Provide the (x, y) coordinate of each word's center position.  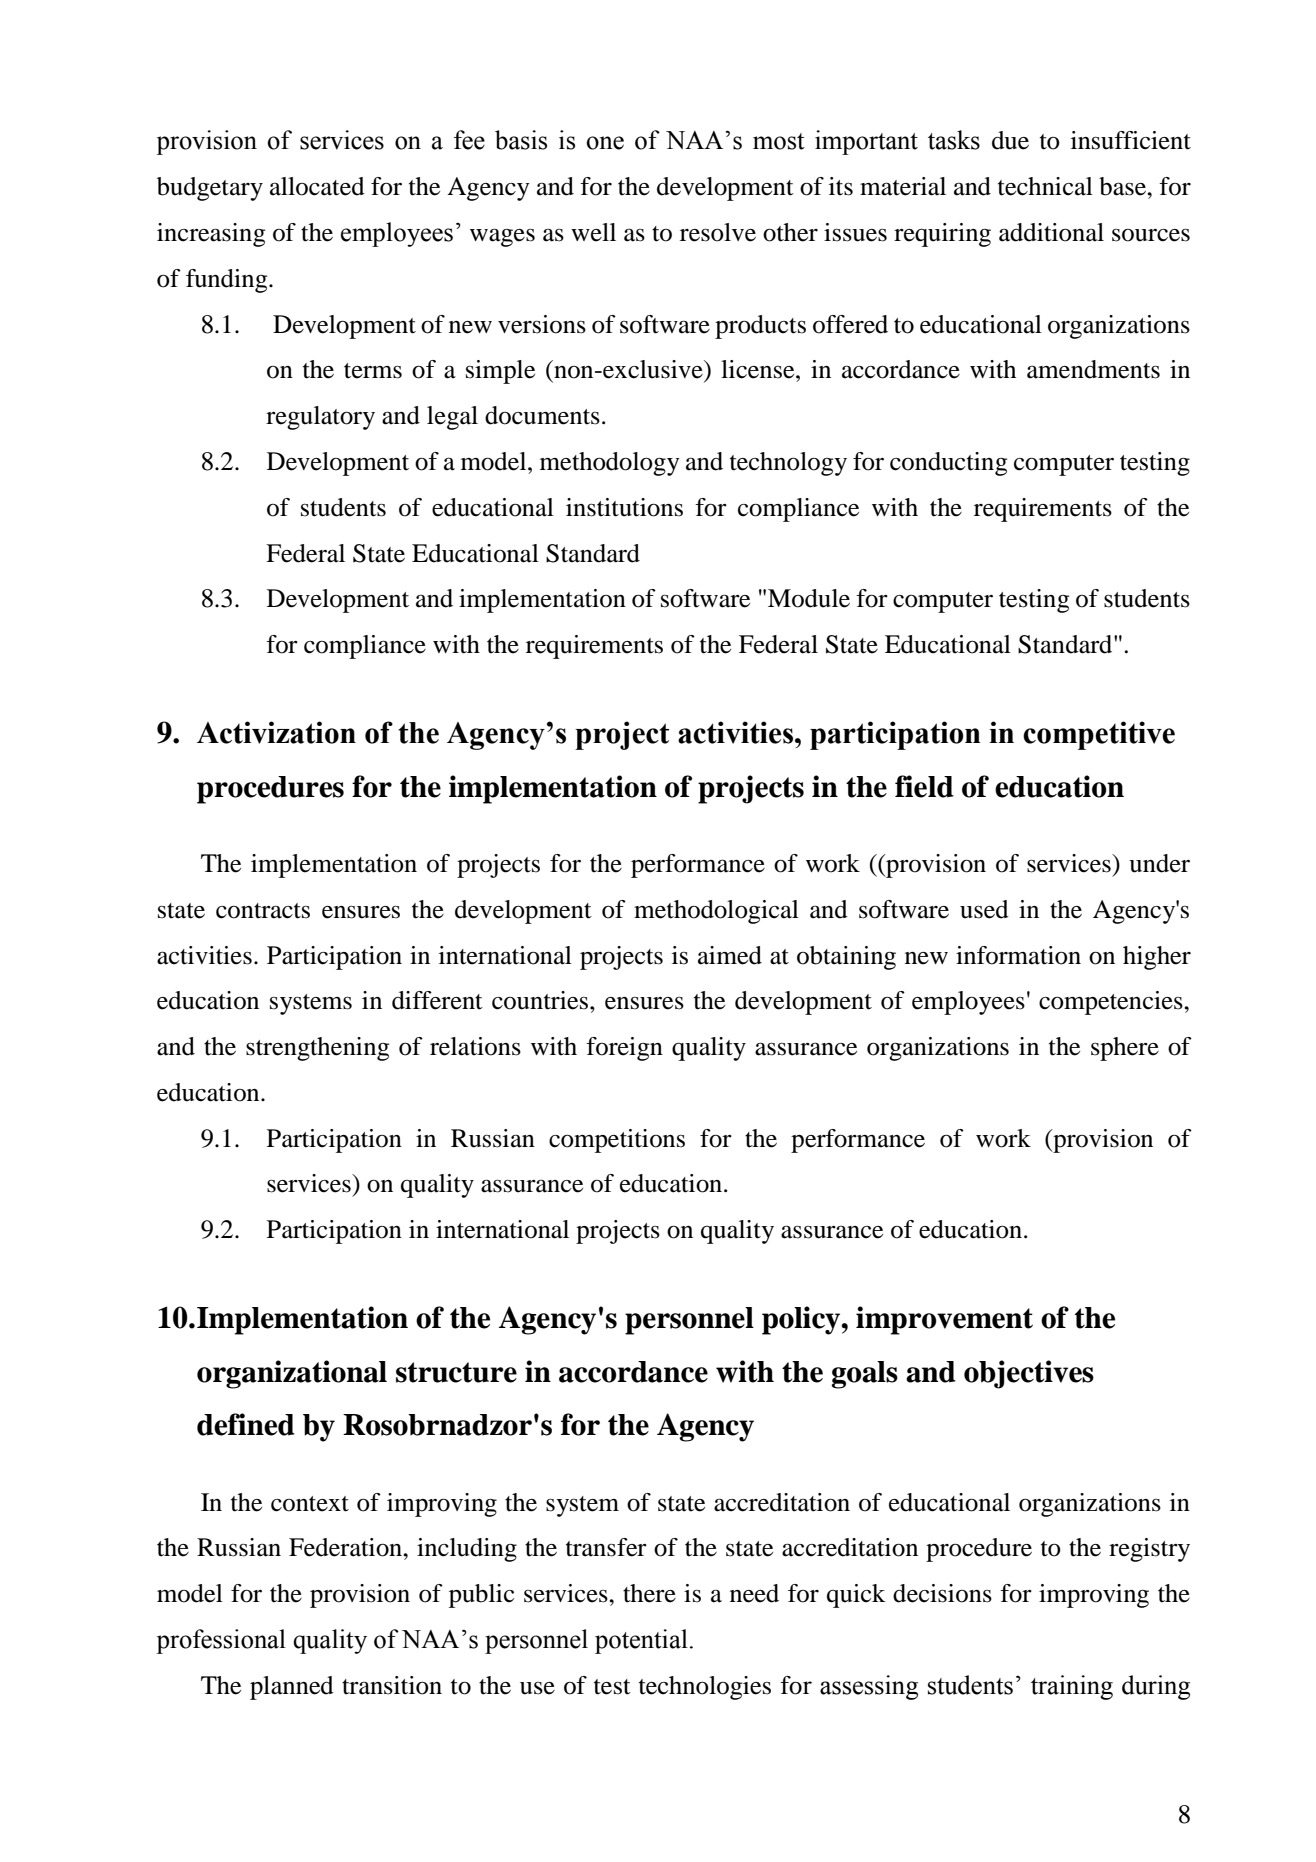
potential (641, 1641)
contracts (263, 911)
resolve (718, 232)
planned (292, 1688)
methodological (716, 912)
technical (1045, 186)
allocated (317, 186)
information (1018, 955)
